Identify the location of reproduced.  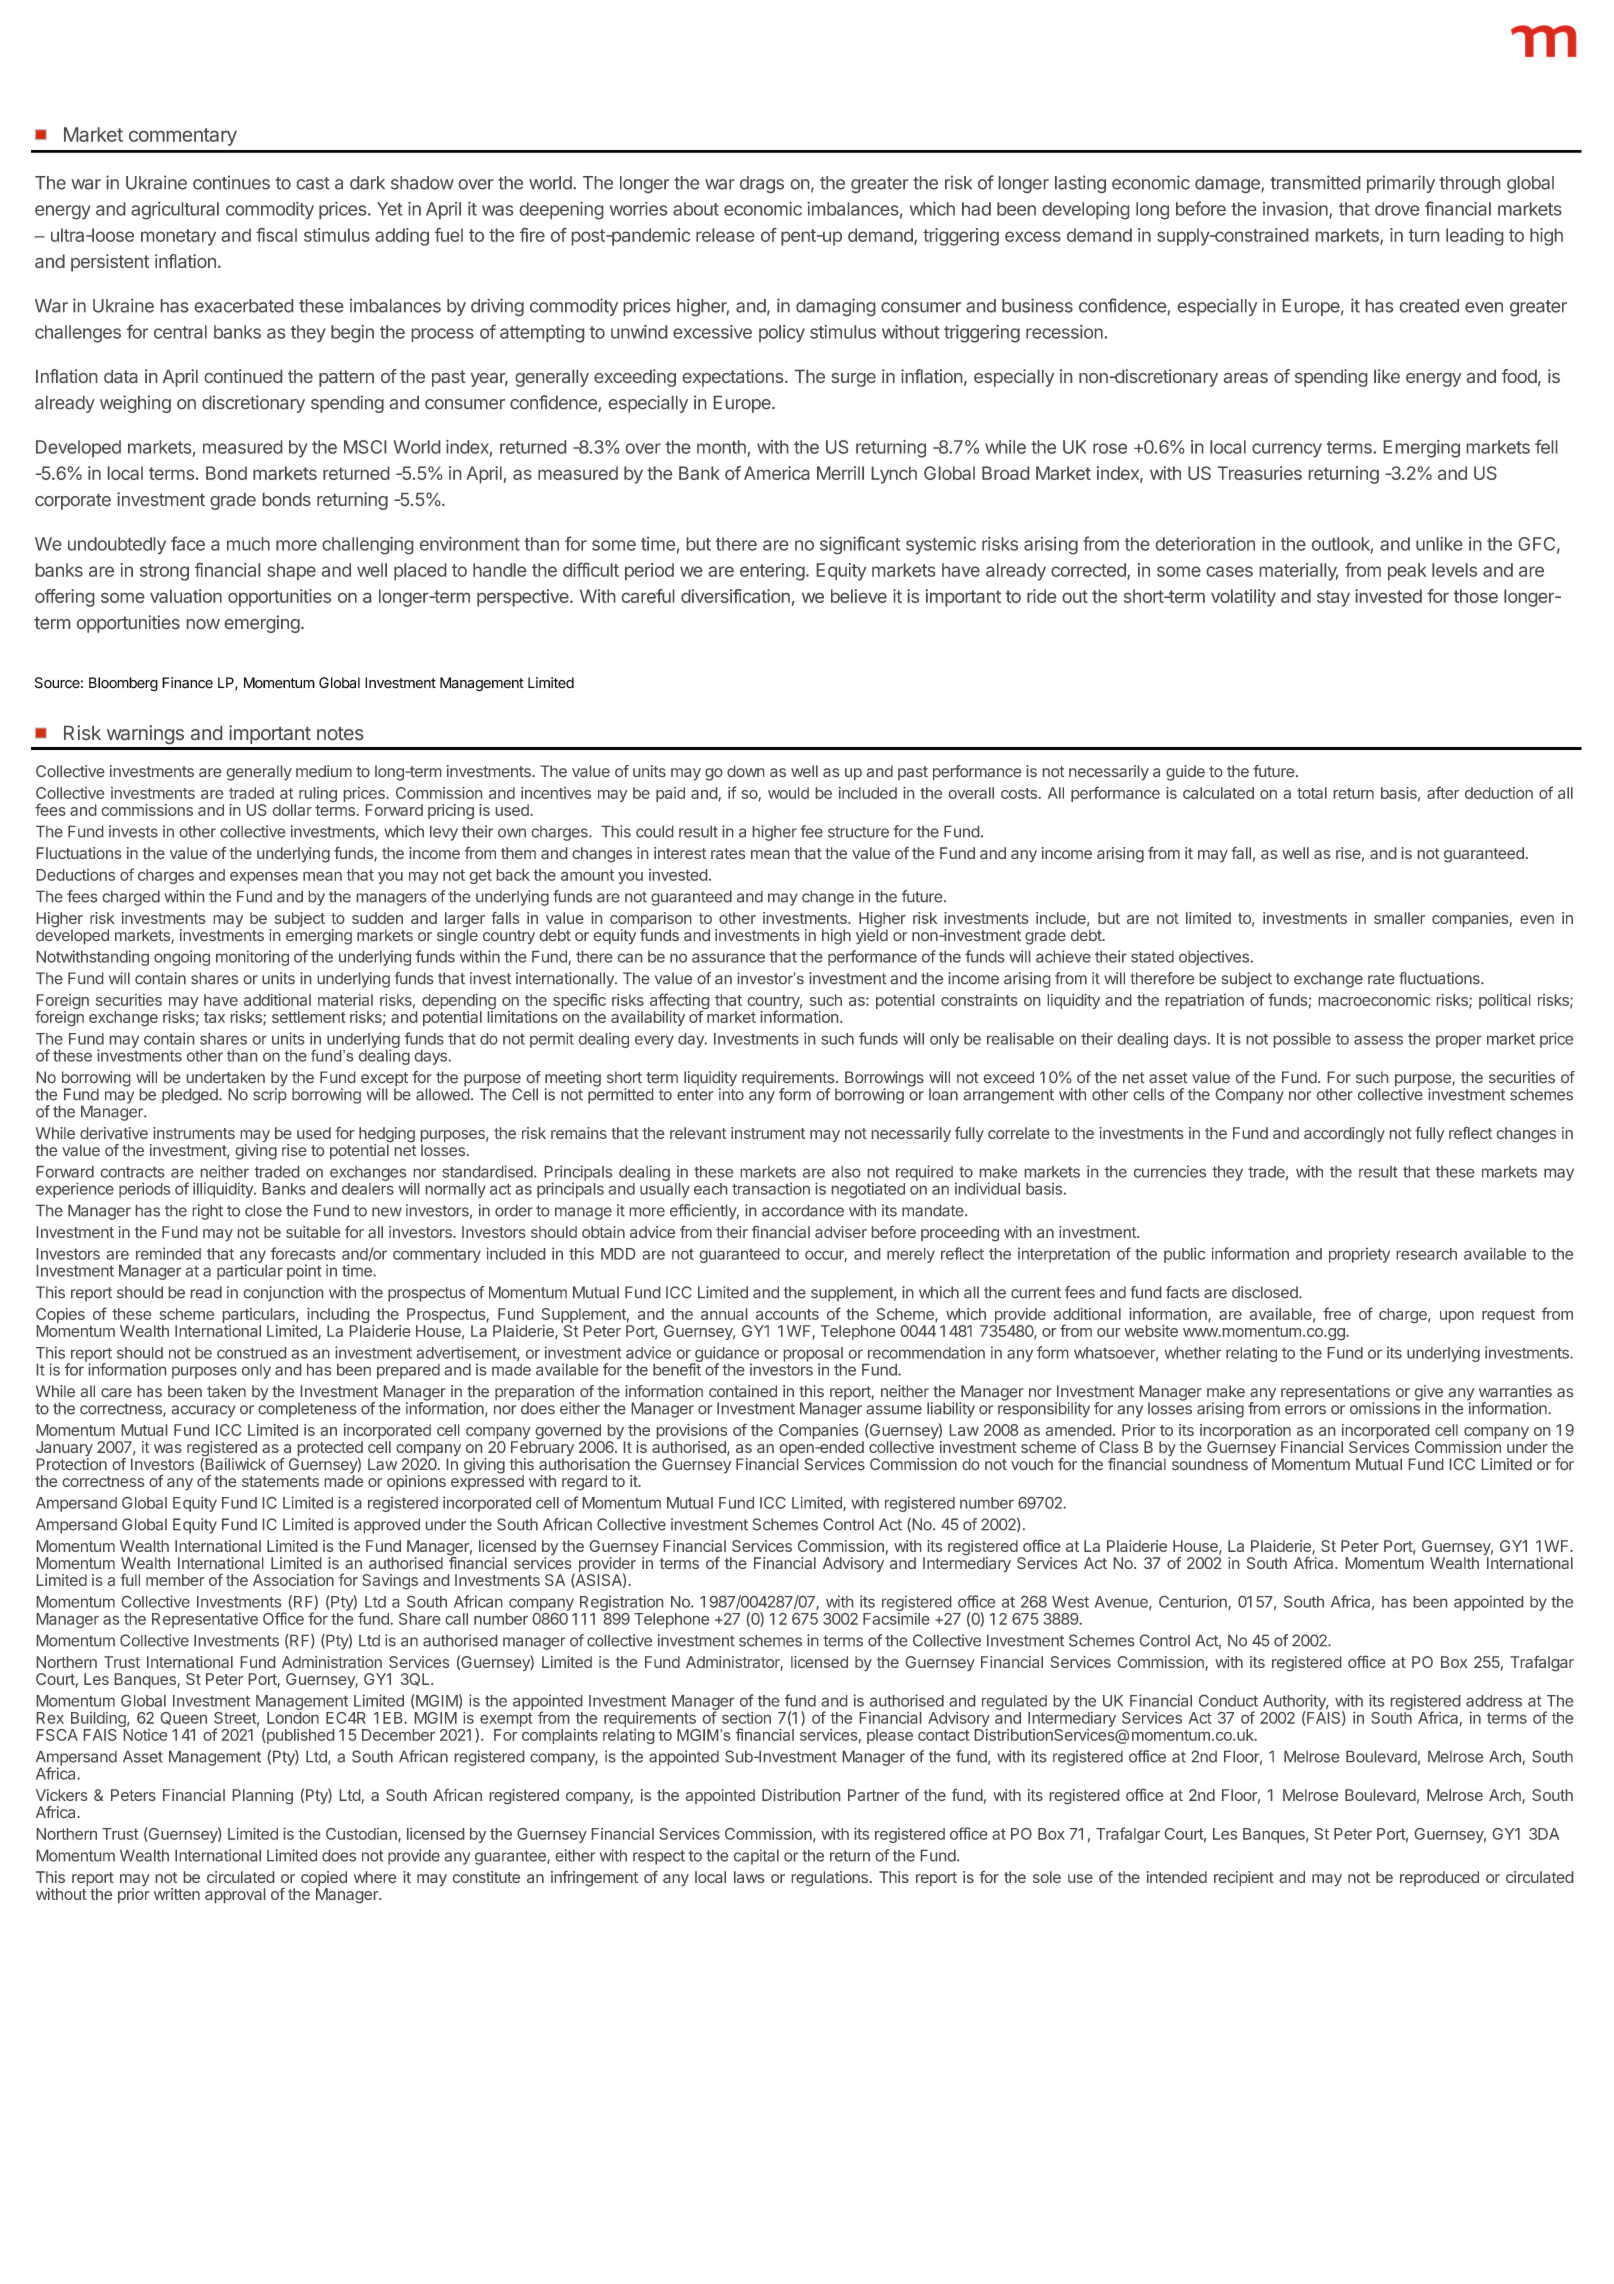
(1439, 1878).
